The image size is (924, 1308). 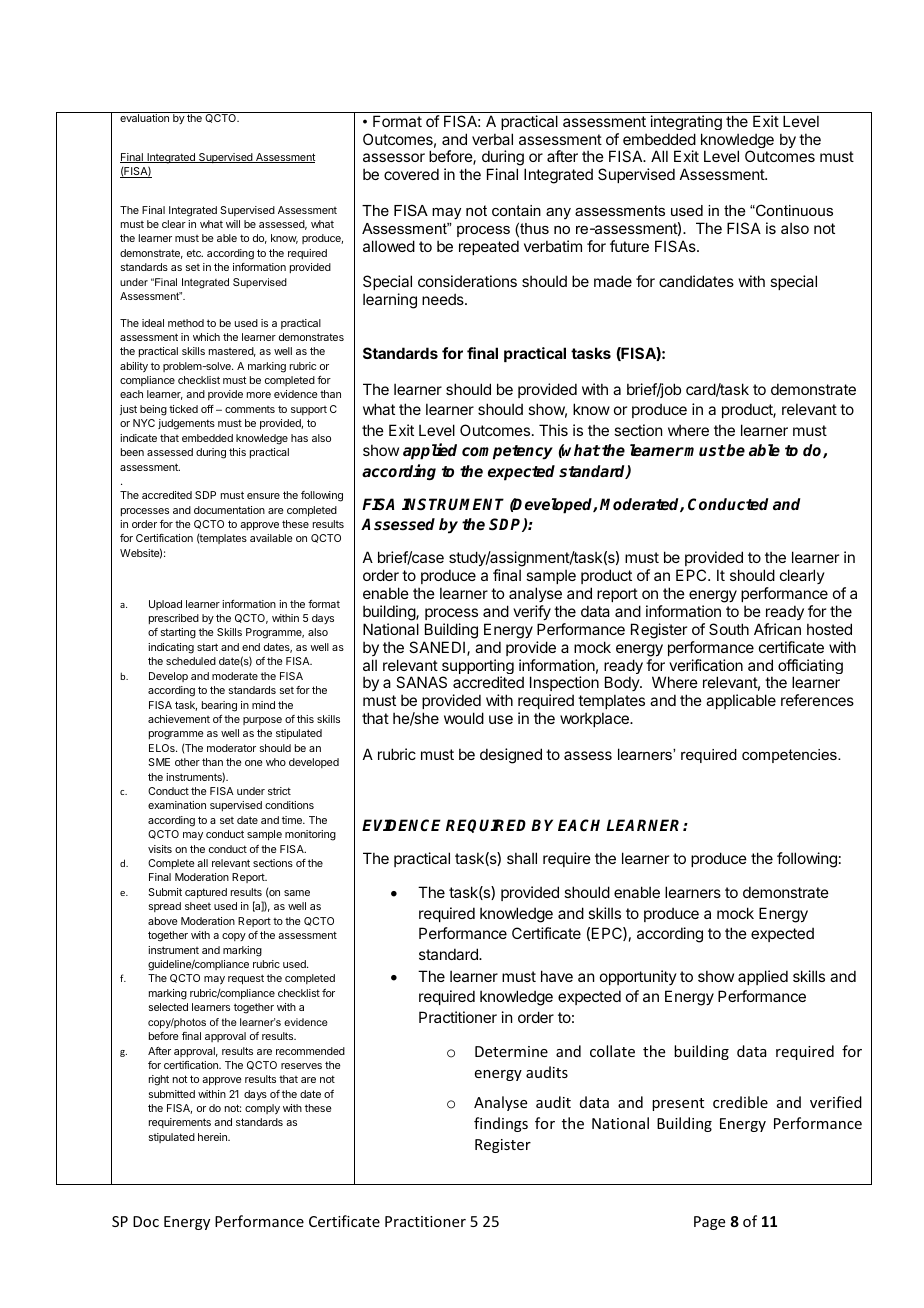 What do you see at coordinates (144, 118) in the screenshot?
I see `evaluation` at bounding box center [144, 118].
